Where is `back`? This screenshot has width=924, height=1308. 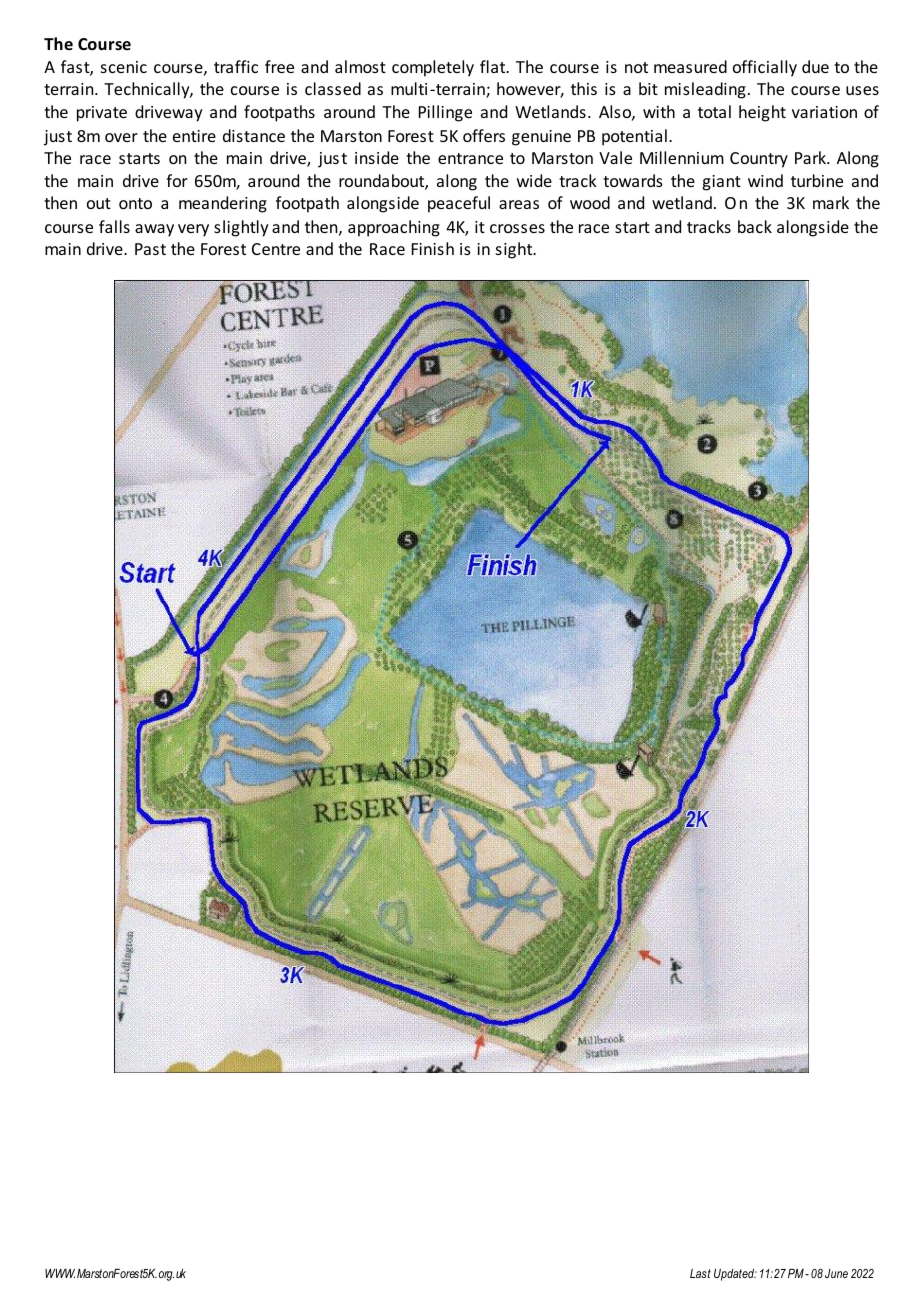 back is located at coordinates (755, 226).
